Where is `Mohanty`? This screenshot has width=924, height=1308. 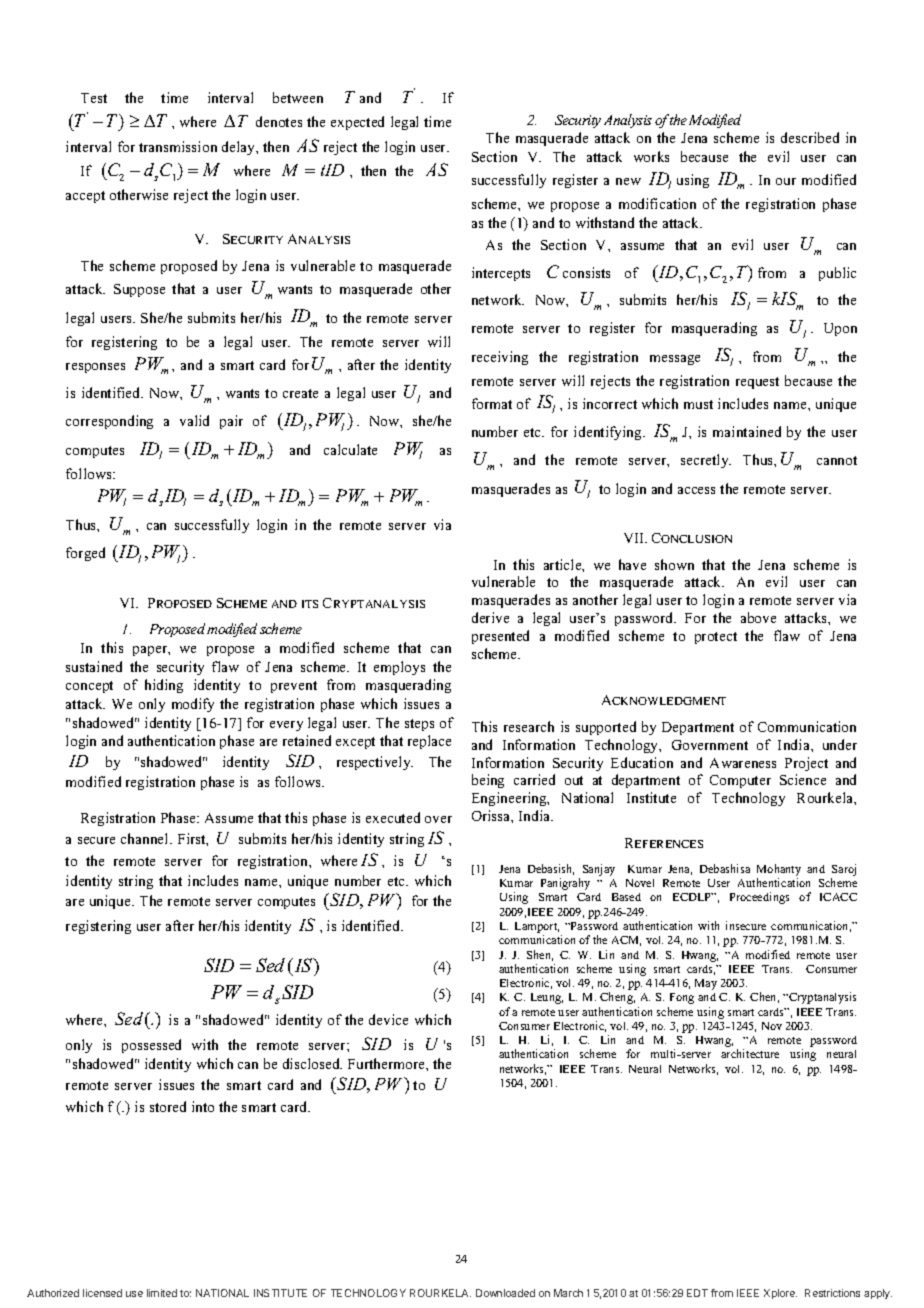
Mohanty is located at coordinates (779, 870).
